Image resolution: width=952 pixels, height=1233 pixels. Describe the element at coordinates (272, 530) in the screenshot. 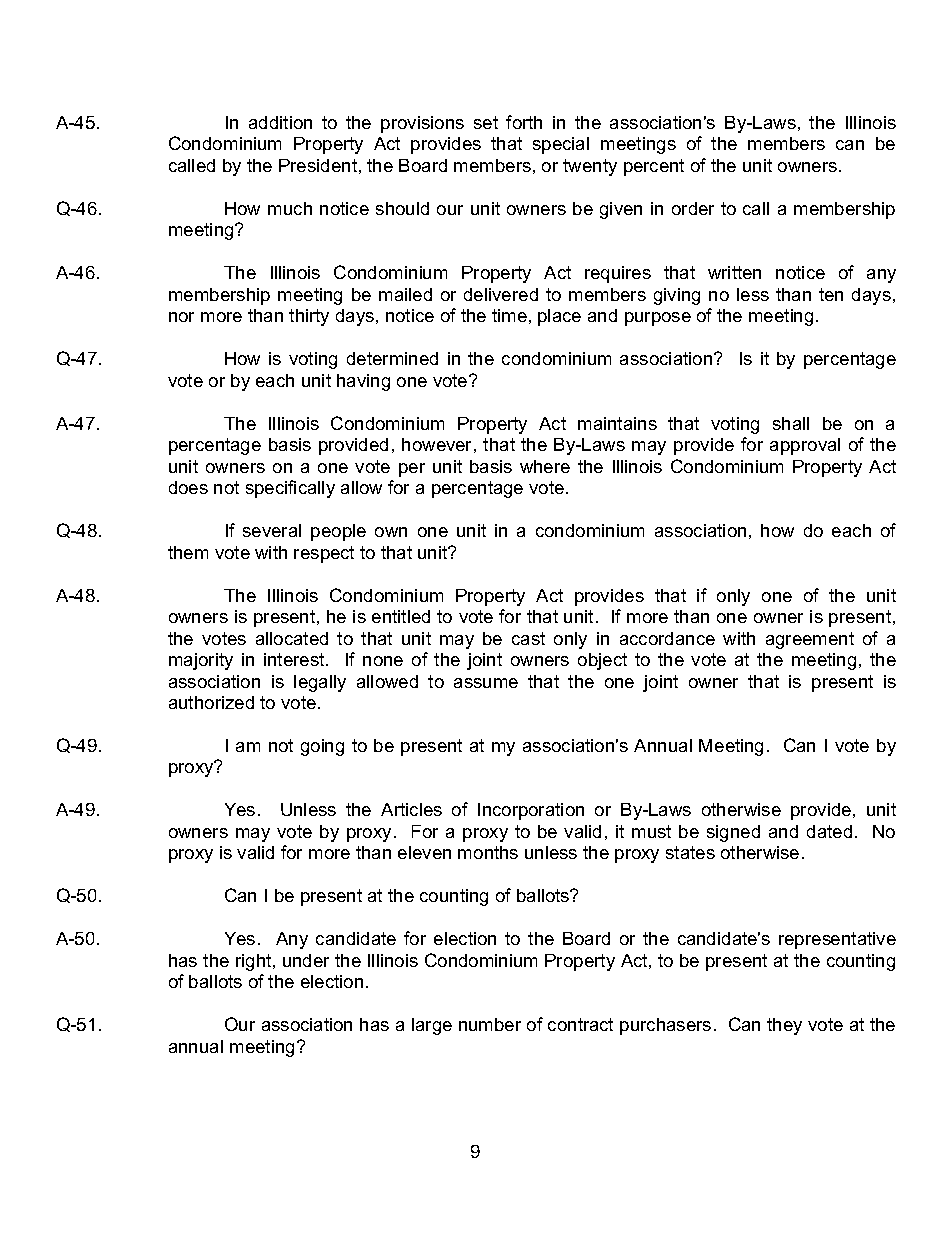

I see `several` at that location.
